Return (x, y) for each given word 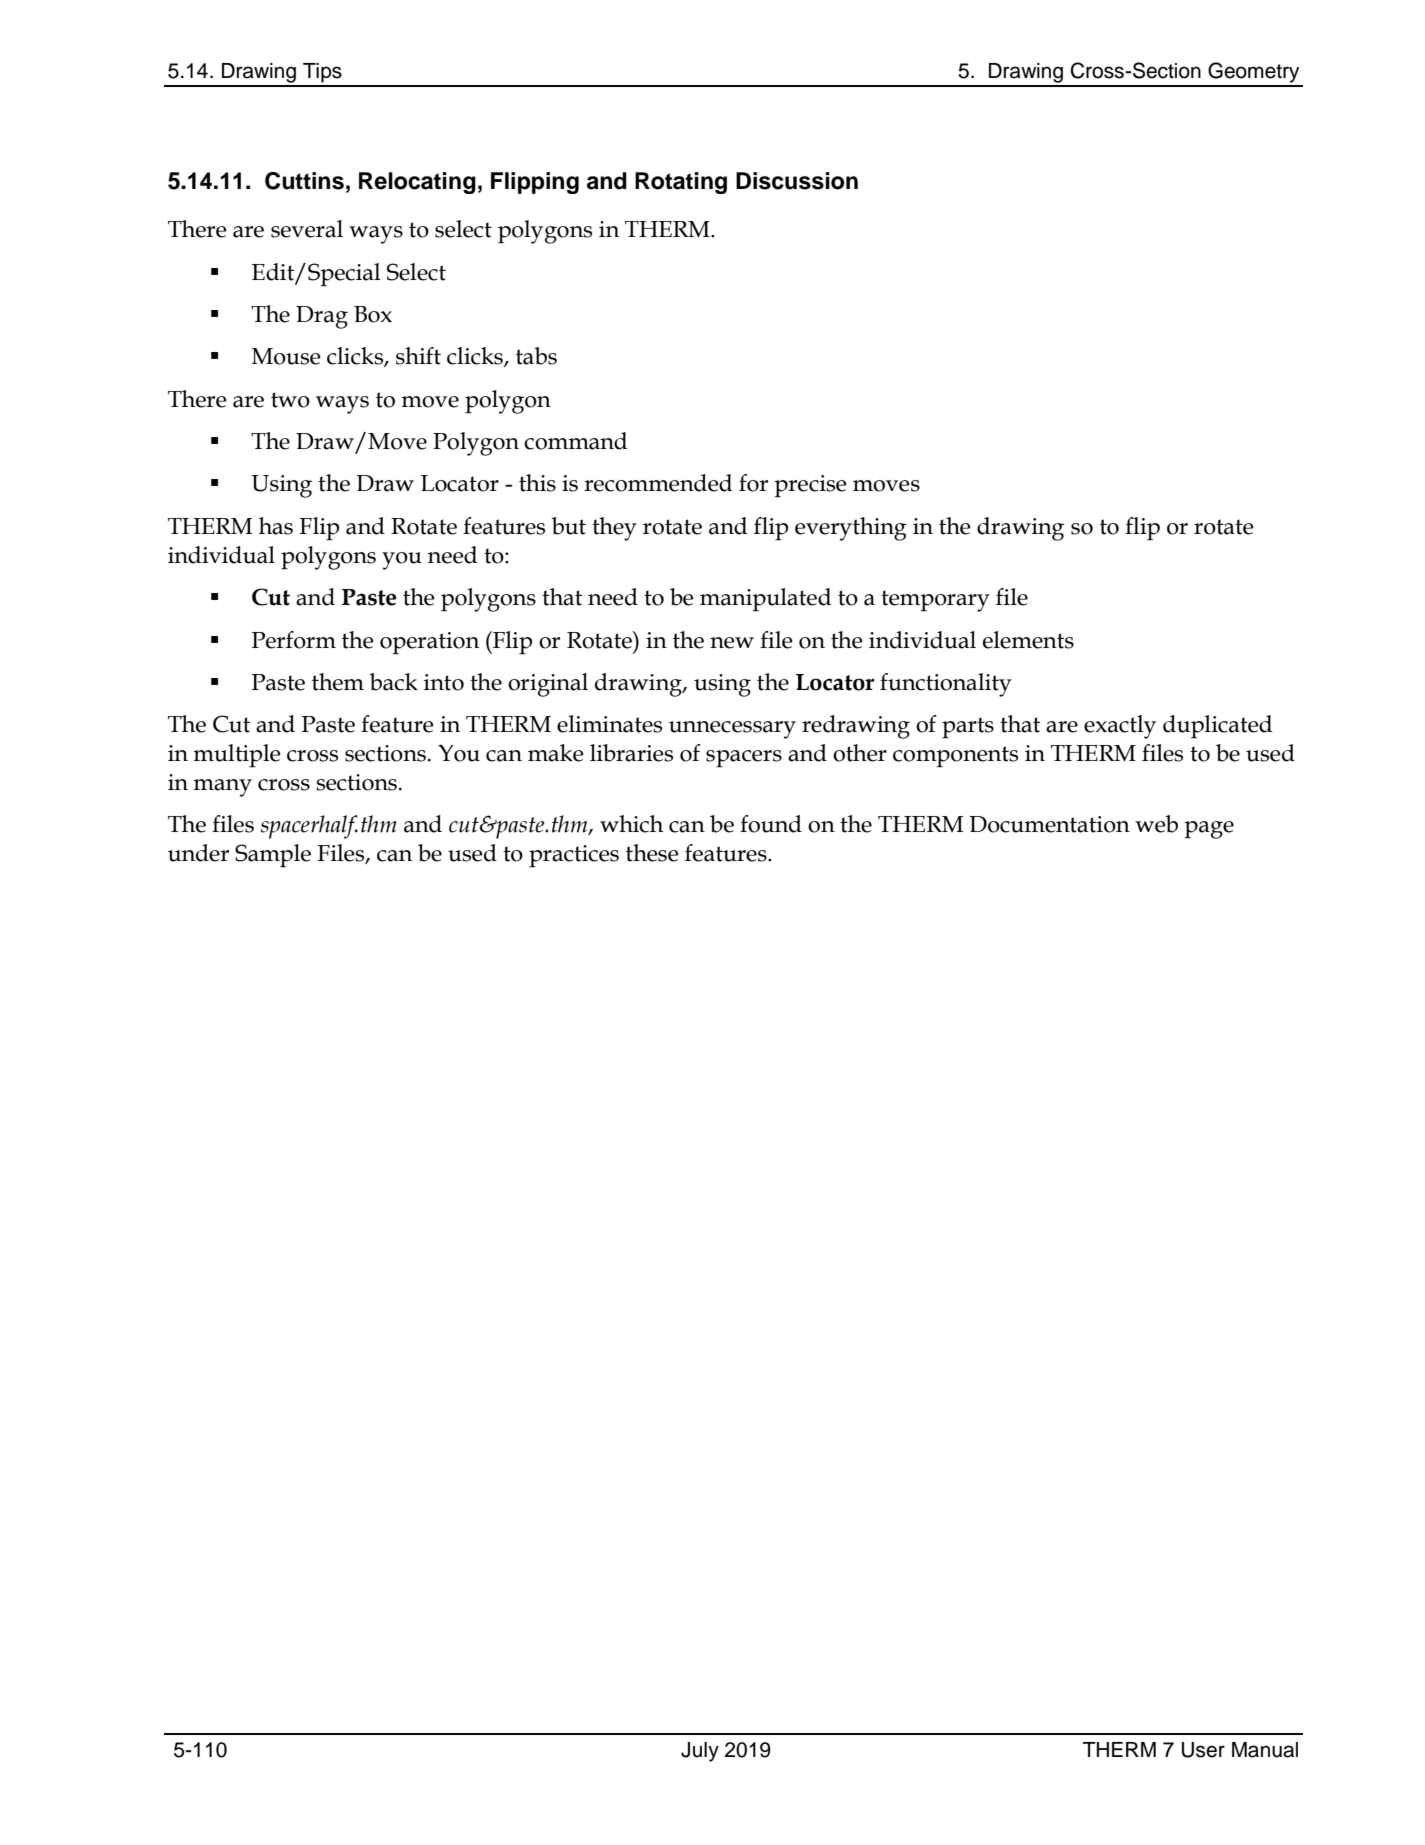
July (700, 1752)
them (338, 682)
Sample (273, 855)
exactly (1120, 727)
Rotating (681, 183)
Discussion (797, 181)
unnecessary (732, 730)
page (1209, 830)
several (307, 229)
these (652, 853)
